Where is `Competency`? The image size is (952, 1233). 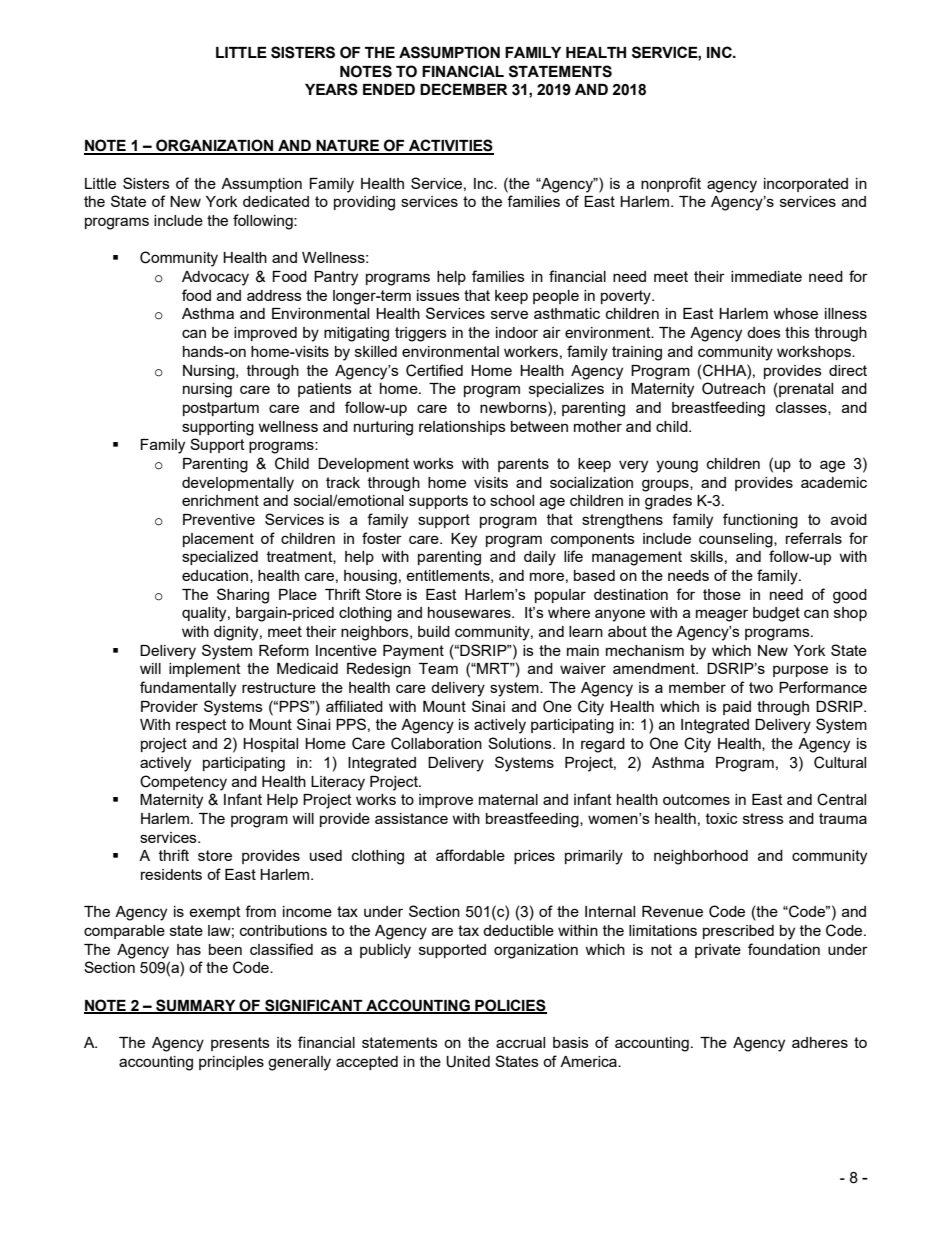 Competency is located at coordinates (183, 783).
